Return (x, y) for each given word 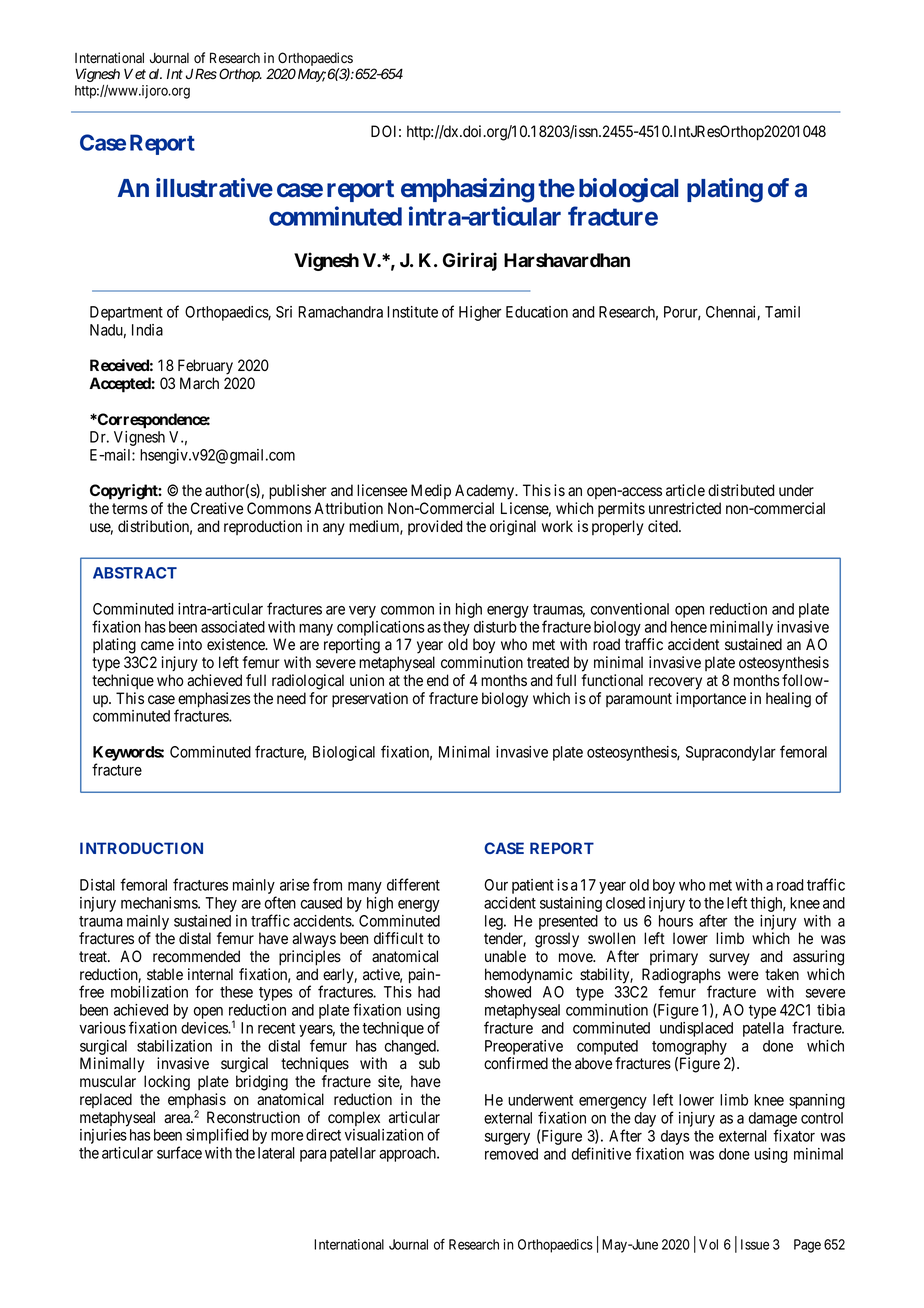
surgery (507, 1139)
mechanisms (160, 903)
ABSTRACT (135, 573)
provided (435, 527)
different (413, 884)
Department (126, 313)
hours (676, 921)
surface (179, 1152)
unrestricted (685, 508)
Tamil (782, 312)
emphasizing (467, 190)
